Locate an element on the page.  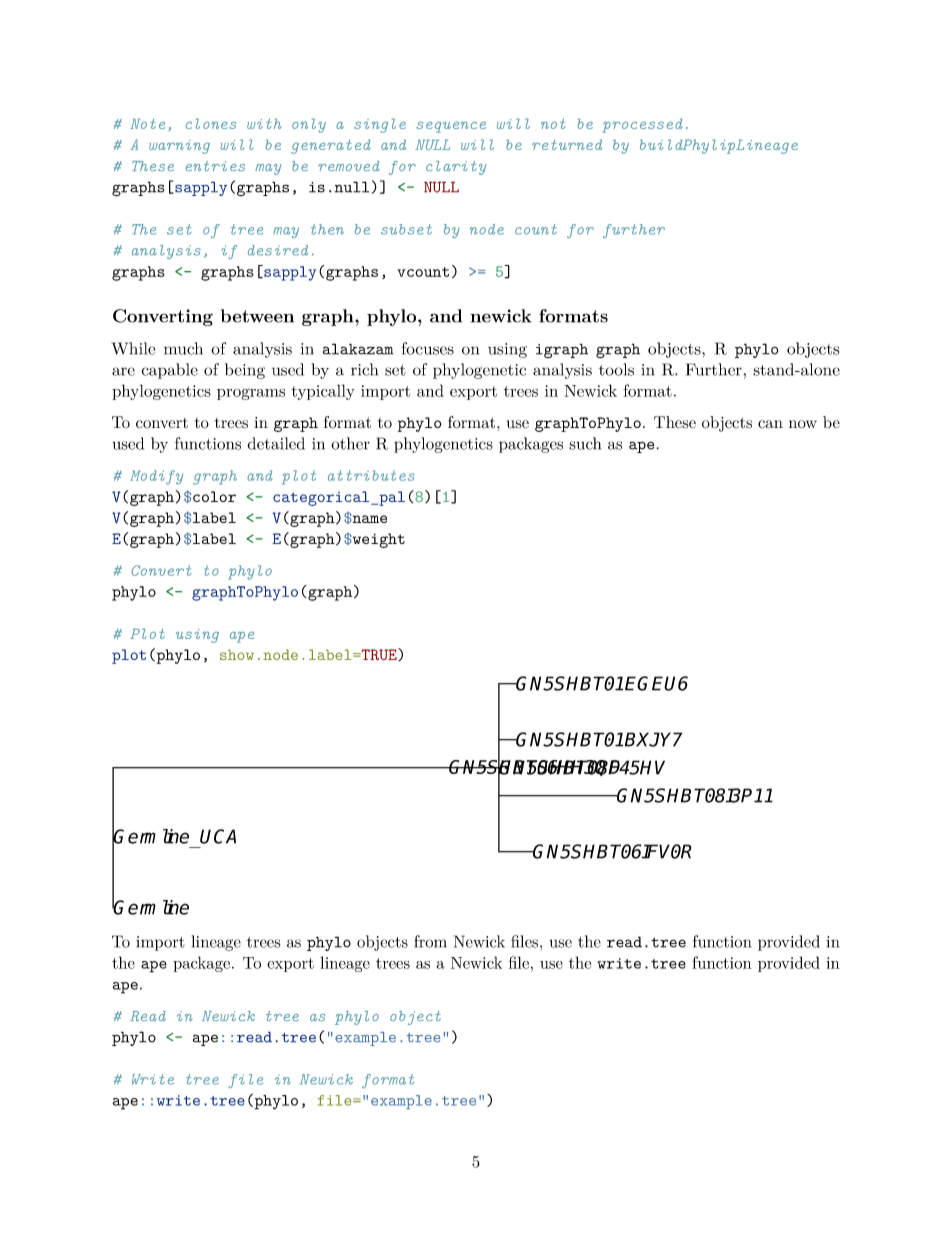
from is located at coordinates (430, 941).
